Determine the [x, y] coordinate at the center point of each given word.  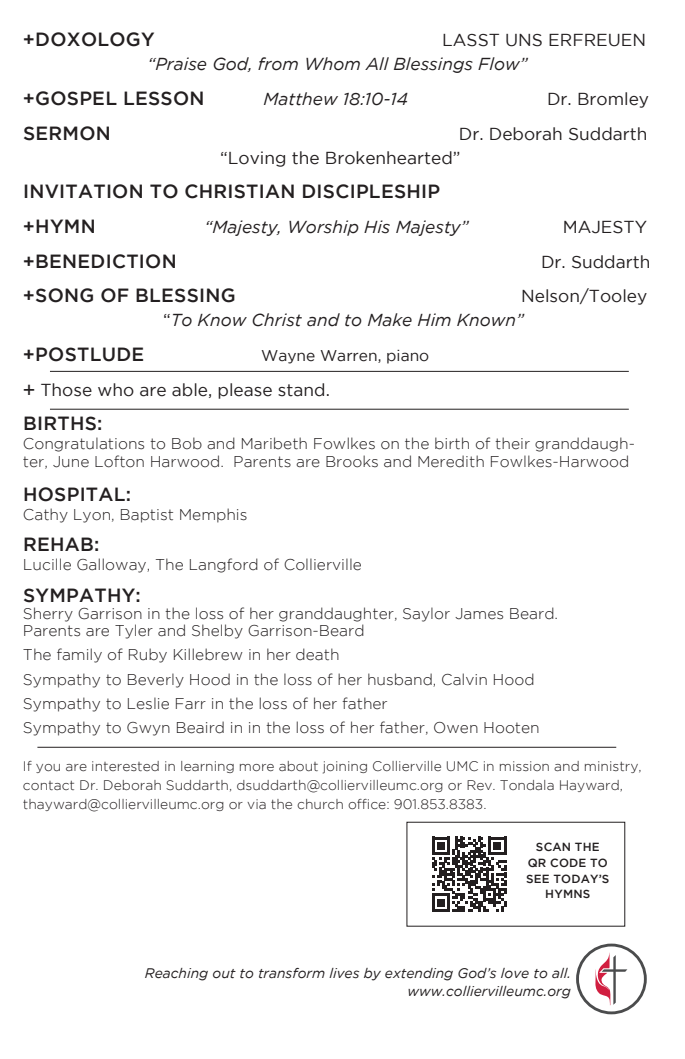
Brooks [352, 461]
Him [434, 319]
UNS [524, 40]
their [512, 443]
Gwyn [148, 729]
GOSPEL [76, 98]
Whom [333, 64]
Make [390, 320]
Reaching [176, 974]
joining [345, 767]
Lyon [92, 516]
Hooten [511, 728]
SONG [64, 295]
